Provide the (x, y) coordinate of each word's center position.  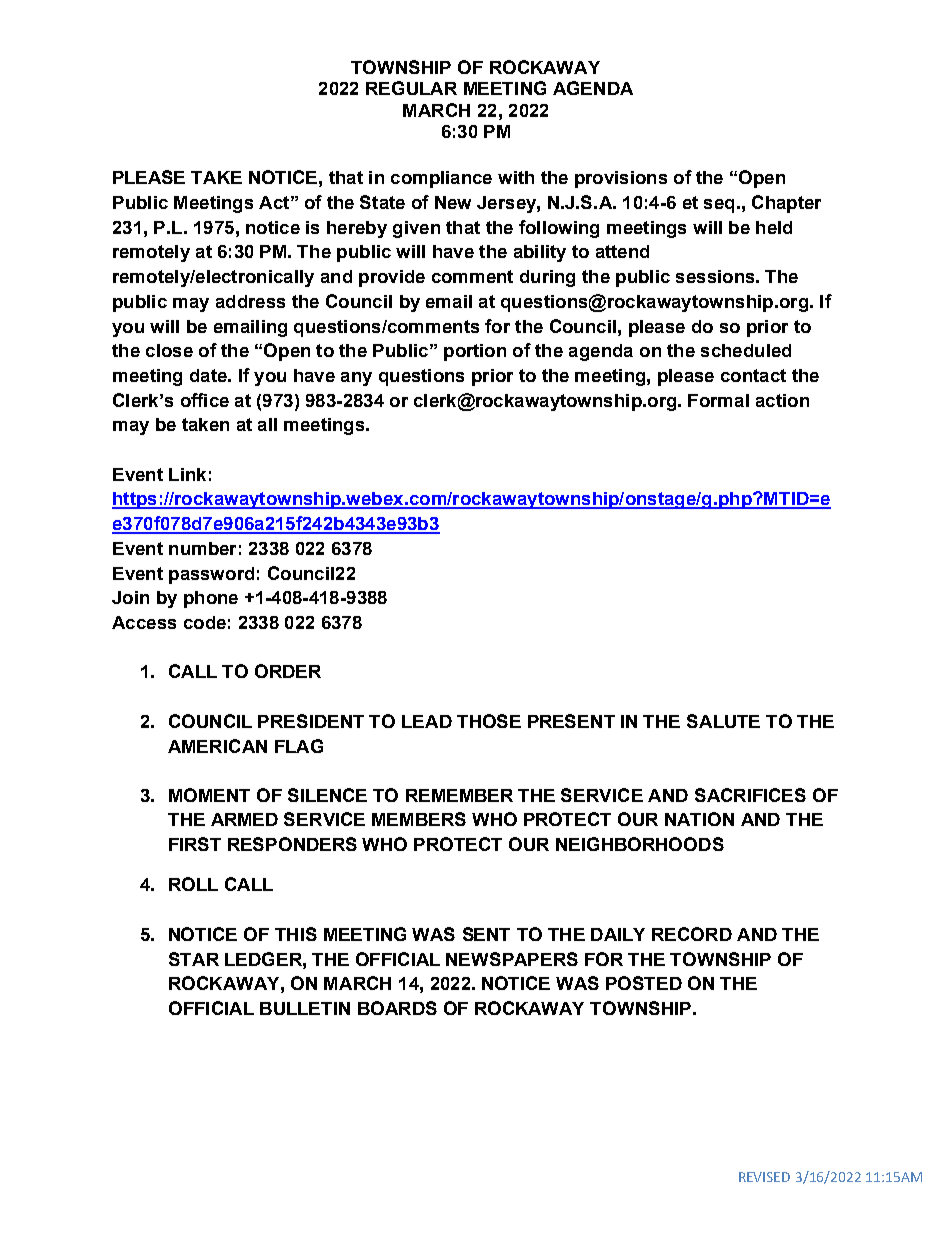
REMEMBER (459, 795)
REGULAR (411, 88)
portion (475, 352)
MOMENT (209, 795)
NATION (699, 819)
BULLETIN (305, 1008)
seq (719, 206)
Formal (718, 400)
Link (187, 474)
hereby (357, 229)
